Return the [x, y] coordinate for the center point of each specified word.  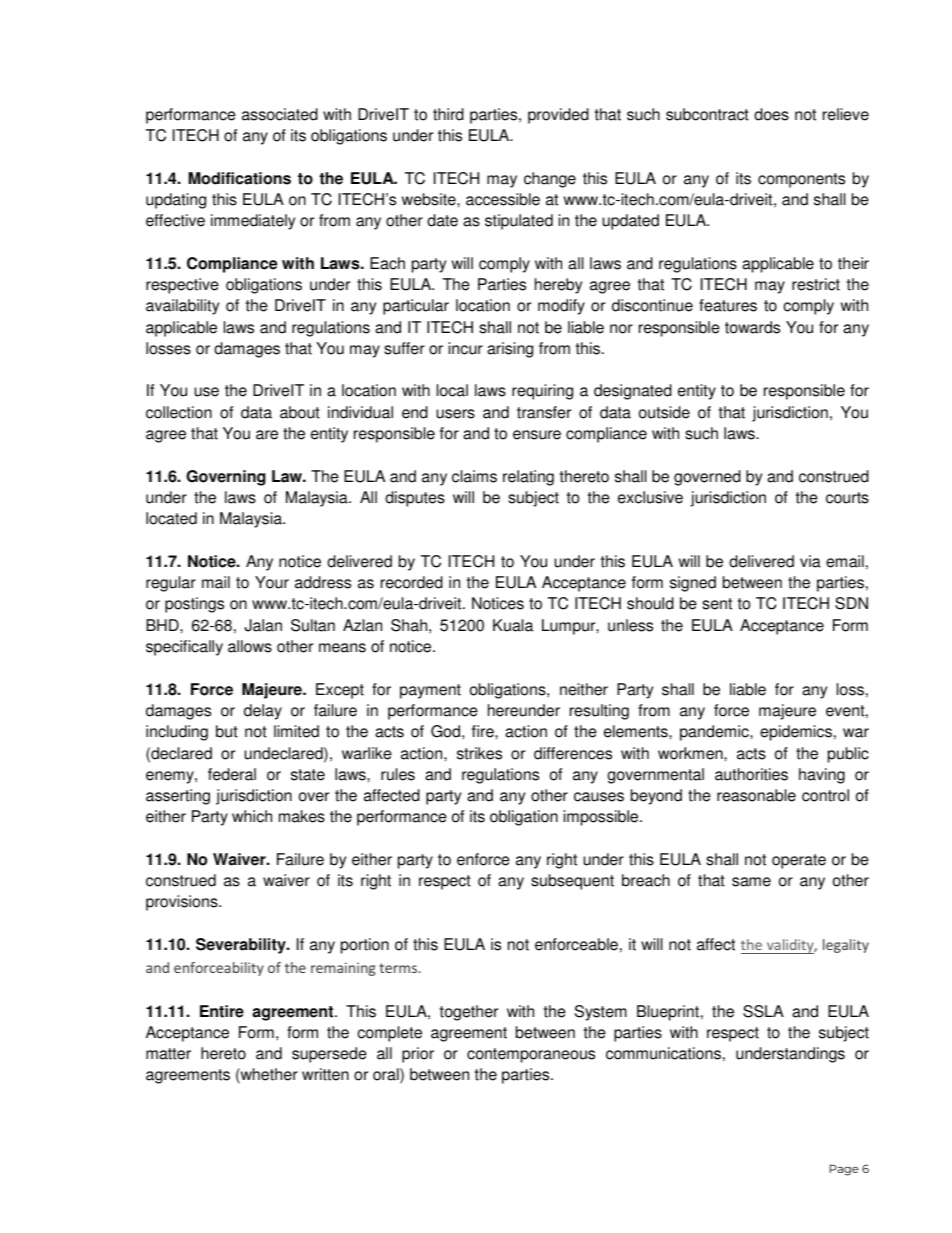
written [325, 1074]
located [171, 518]
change [550, 180]
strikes [479, 753]
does [771, 114]
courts [847, 498]
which [252, 816]
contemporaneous [531, 1055]
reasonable [756, 795]
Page [844, 1170]
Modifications [240, 178]
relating [528, 478]
